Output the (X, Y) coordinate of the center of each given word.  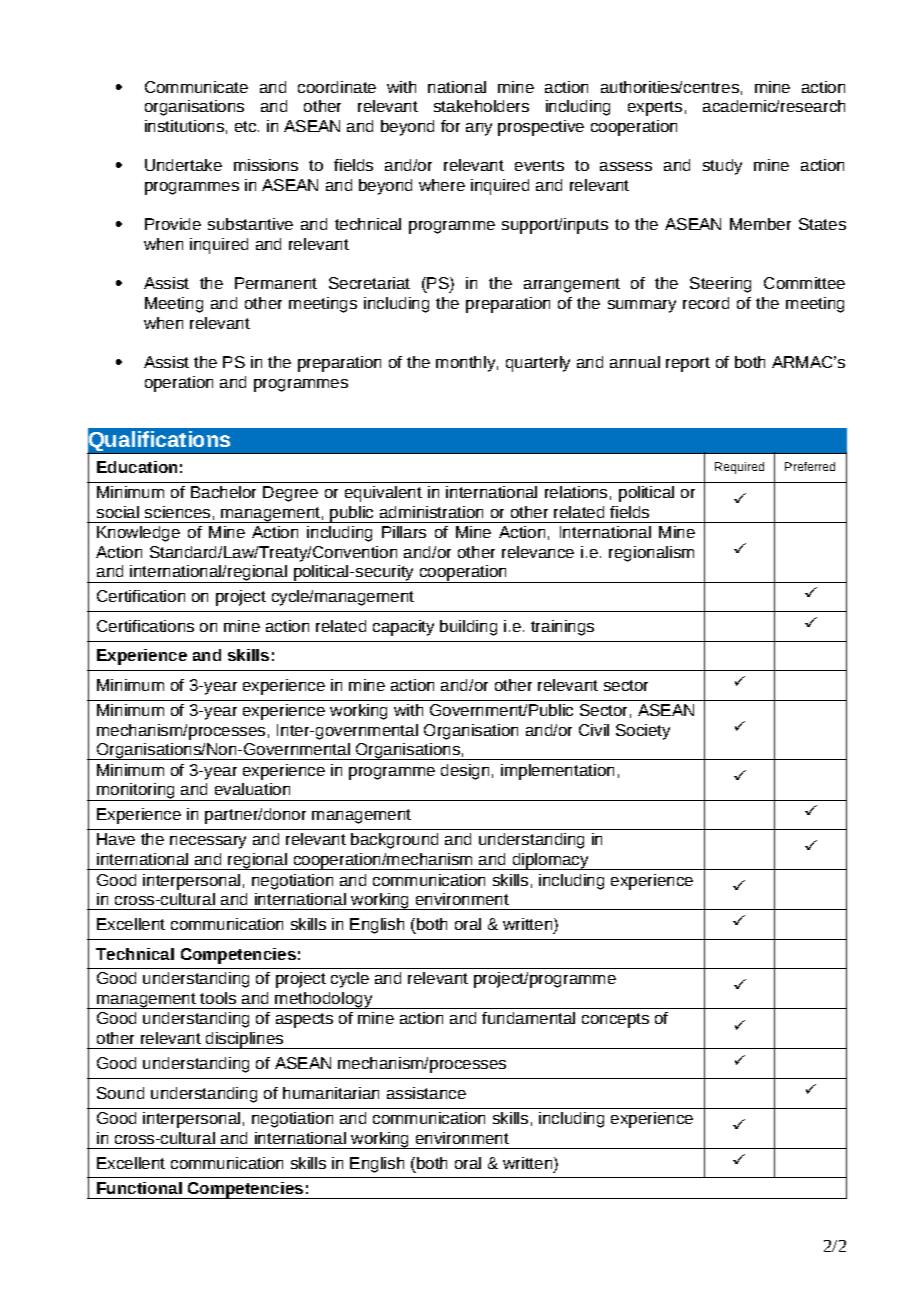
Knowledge (138, 534)
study (722, 167)
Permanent (276, 283)
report (688, 364)
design (465, 772)
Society (643, 732)
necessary (208, 842)
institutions (184, 126)
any (479, 129)
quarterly (538, 364)
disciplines (245, 1040)
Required (739, 468)
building (468, 628)
